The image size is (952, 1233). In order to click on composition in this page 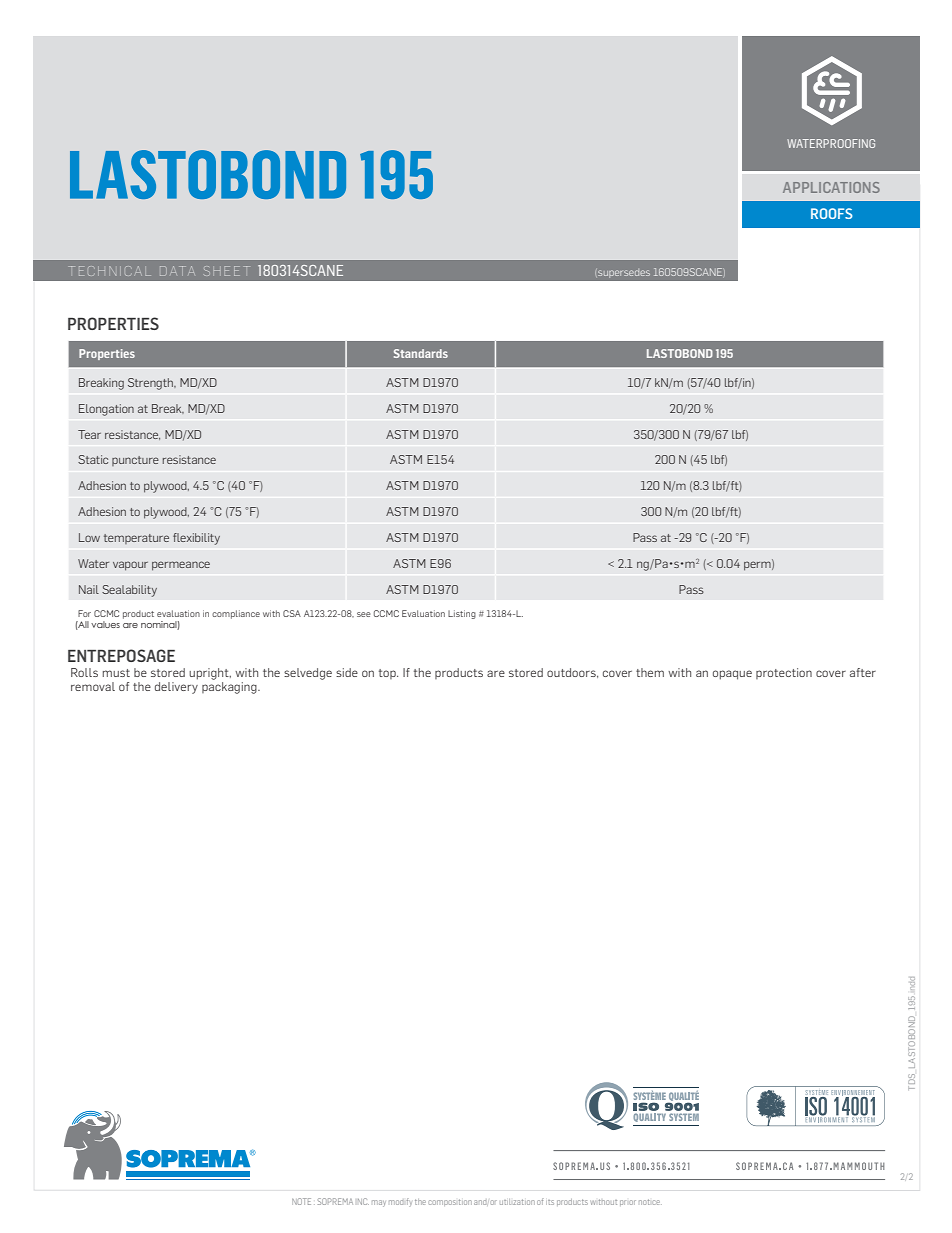, I will do `click(450, 1202)`.
